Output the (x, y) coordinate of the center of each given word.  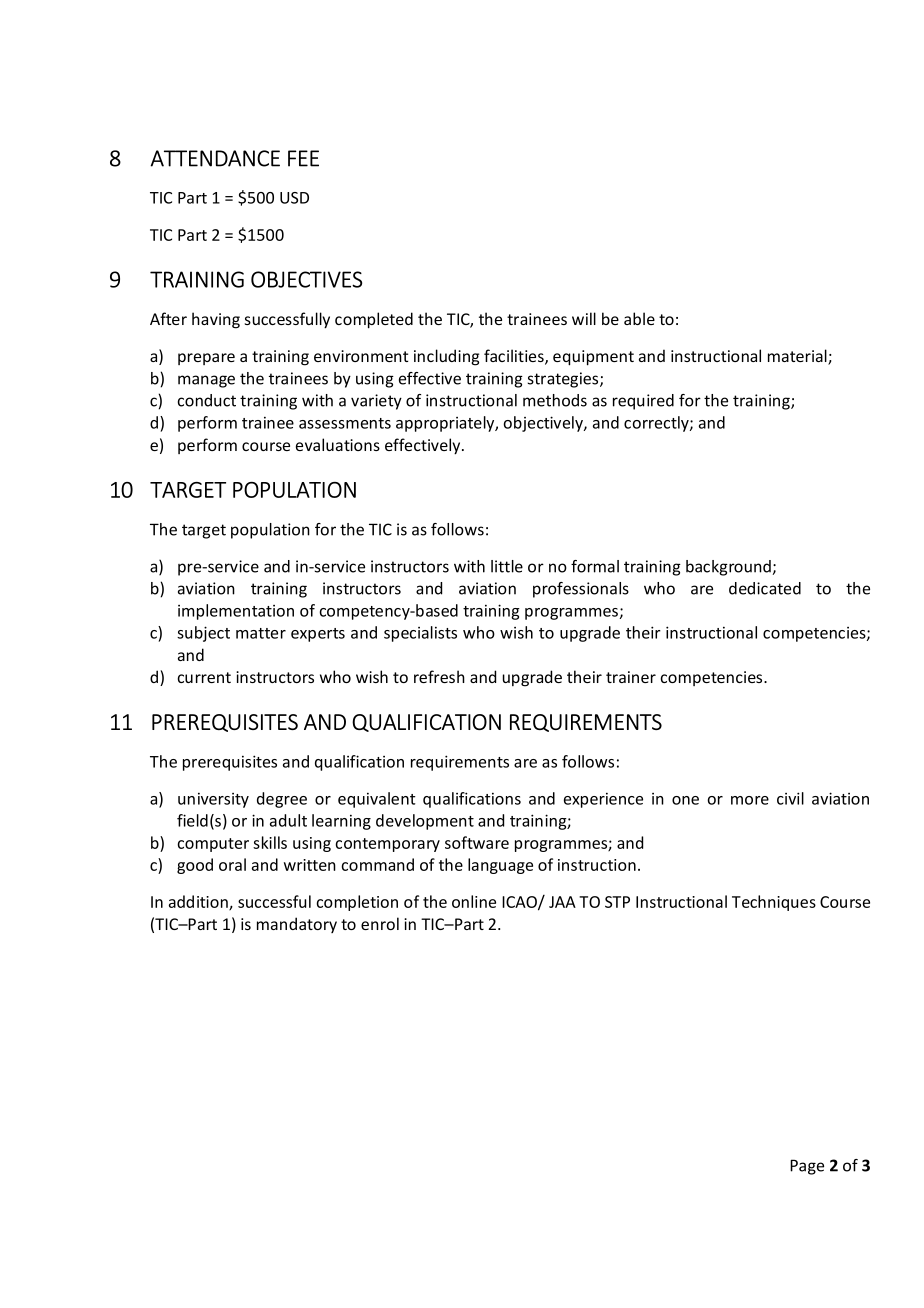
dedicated (765, 588)
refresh (439, 676)
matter (261, 633)
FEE (303, 158)
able (639, 318)
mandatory (297, 925)
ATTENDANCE (215, 158)
